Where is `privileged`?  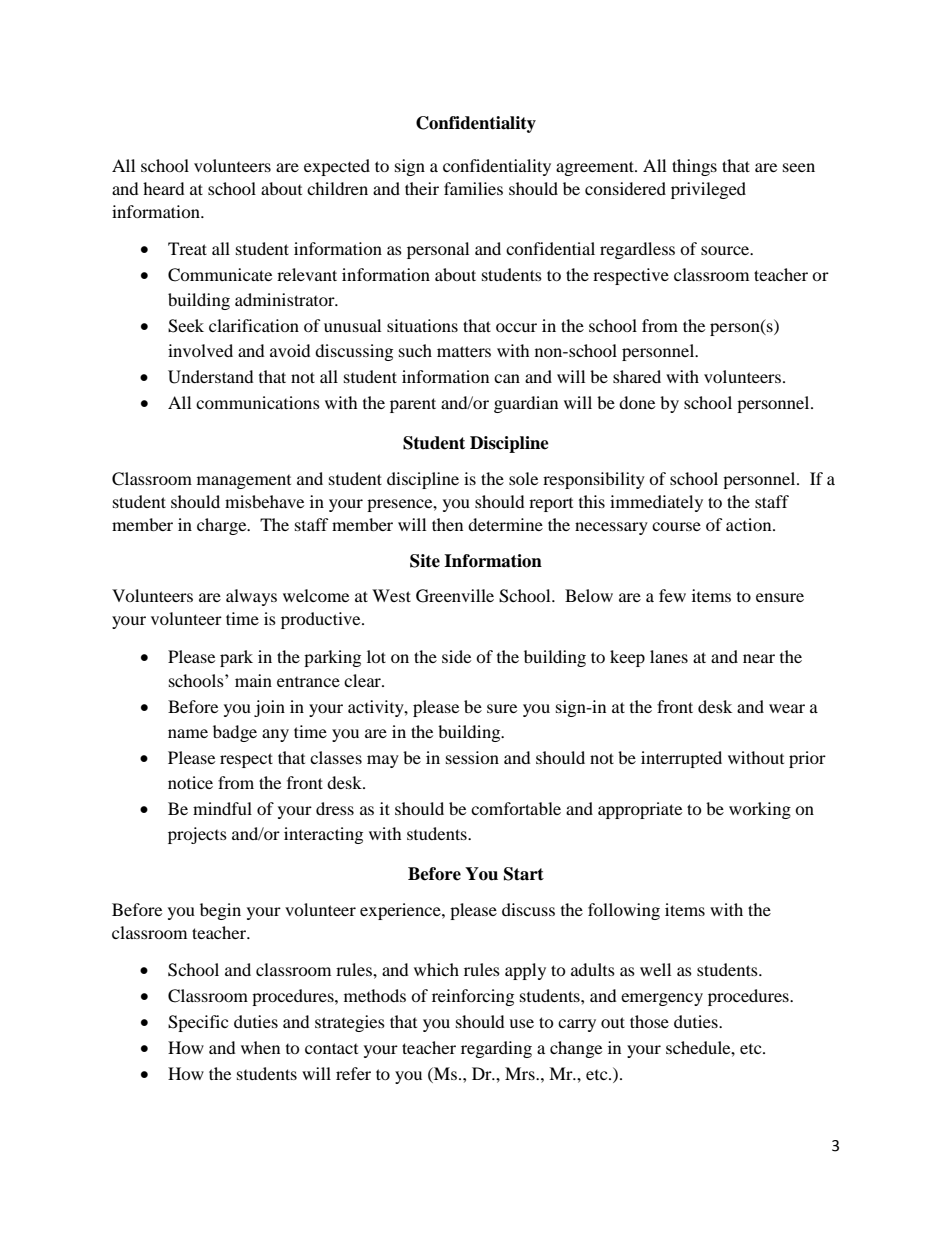 privileged is located at coordinates (708, 190).
